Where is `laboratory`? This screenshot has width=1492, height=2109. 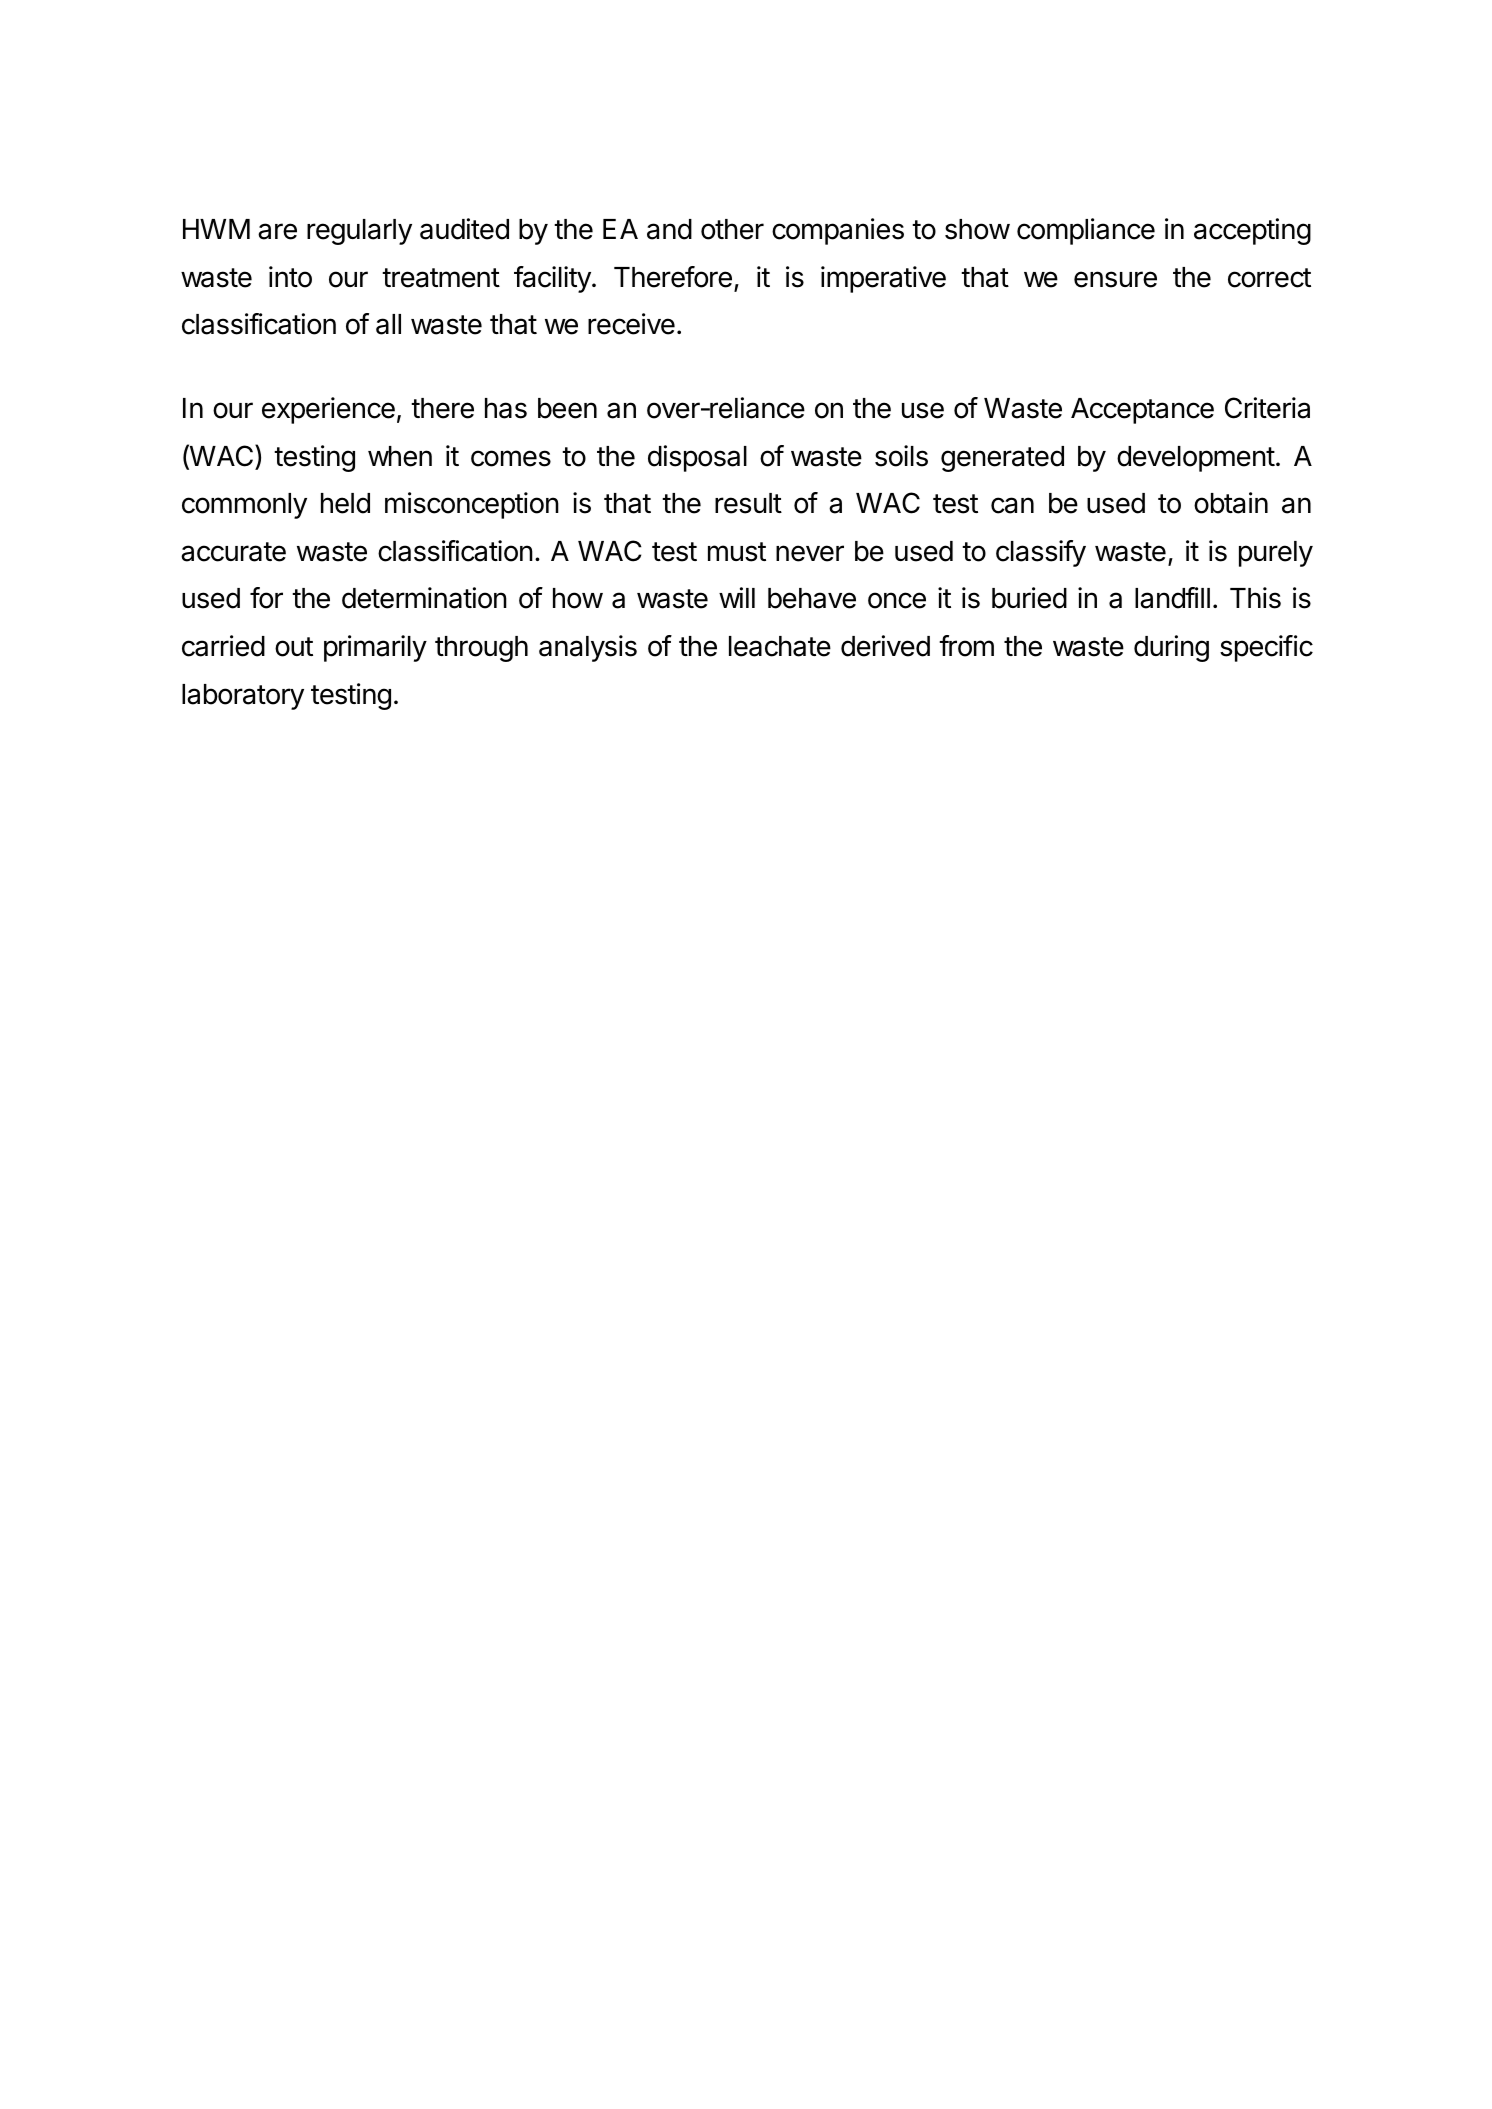 laboratory is located at coordinates (243, 697).
